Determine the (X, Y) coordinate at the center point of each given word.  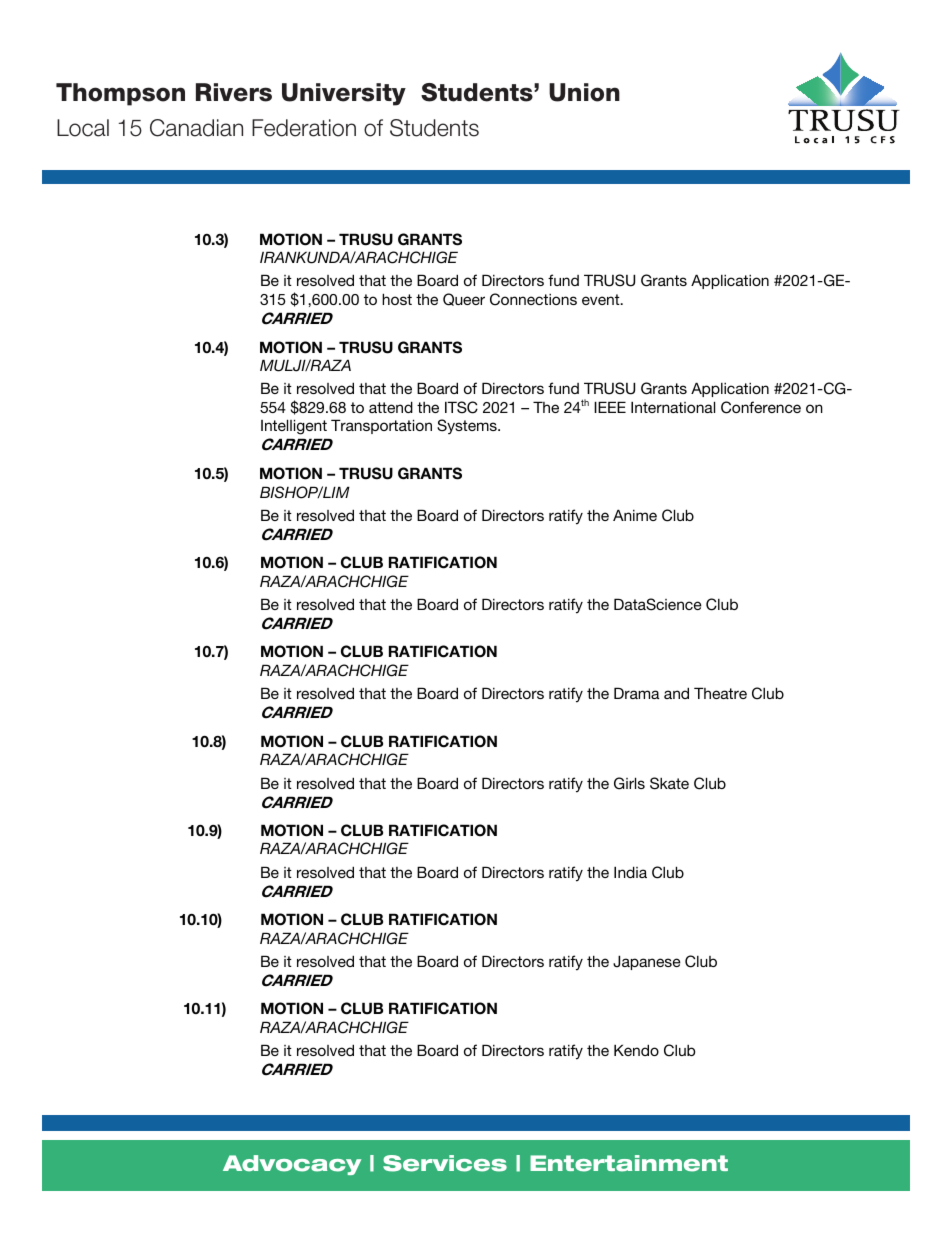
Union (584, 92)
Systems (468, 426)
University (344, 94)
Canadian (196, 128)
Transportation (381, 426)
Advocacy (292, 1165)
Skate (669, 783)
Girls (629, 783)
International (673, 407)
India (630, 872)
